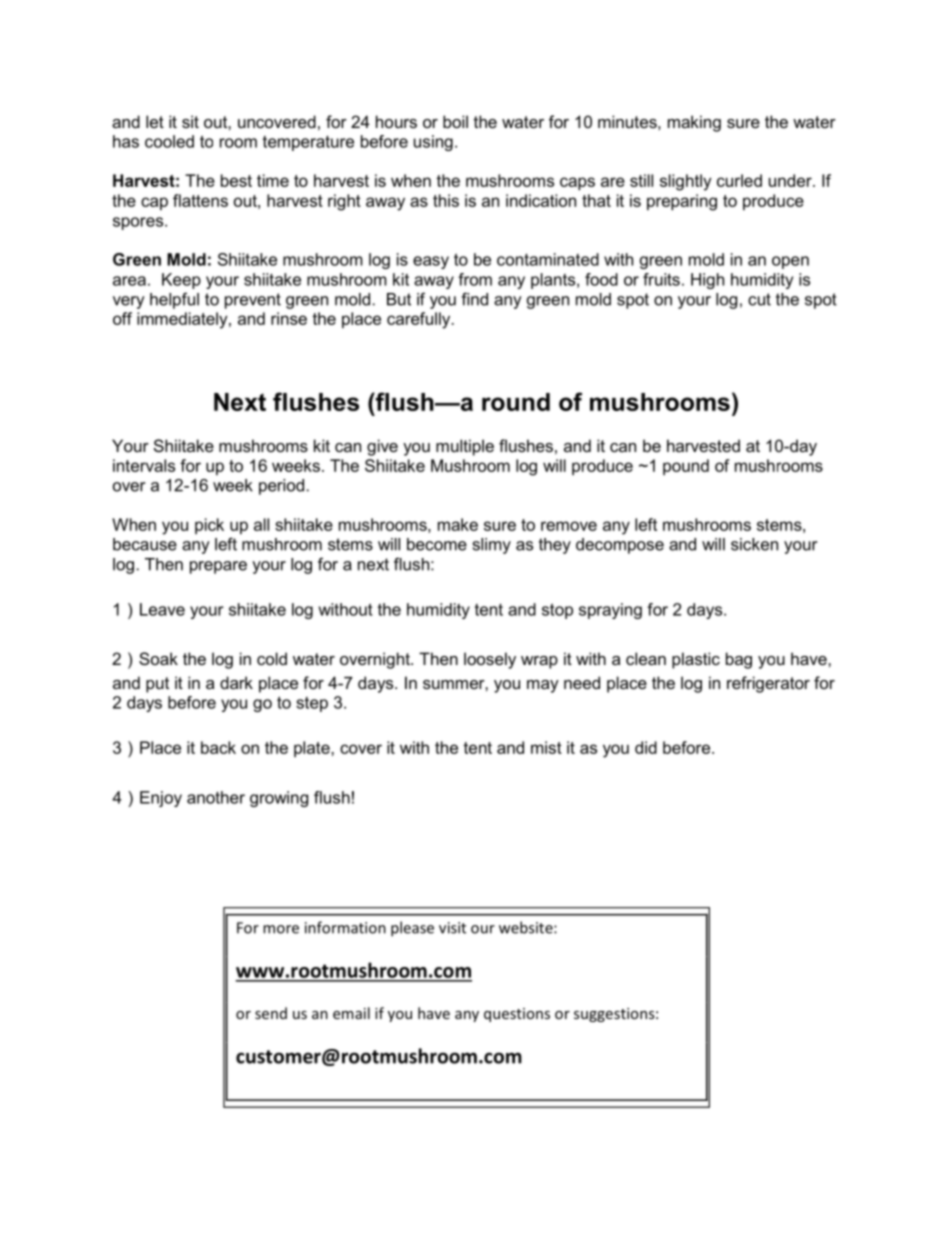  What do you see at coordinates (707, 281) in the page?
I see `High` at bounding box center [707, 281].
